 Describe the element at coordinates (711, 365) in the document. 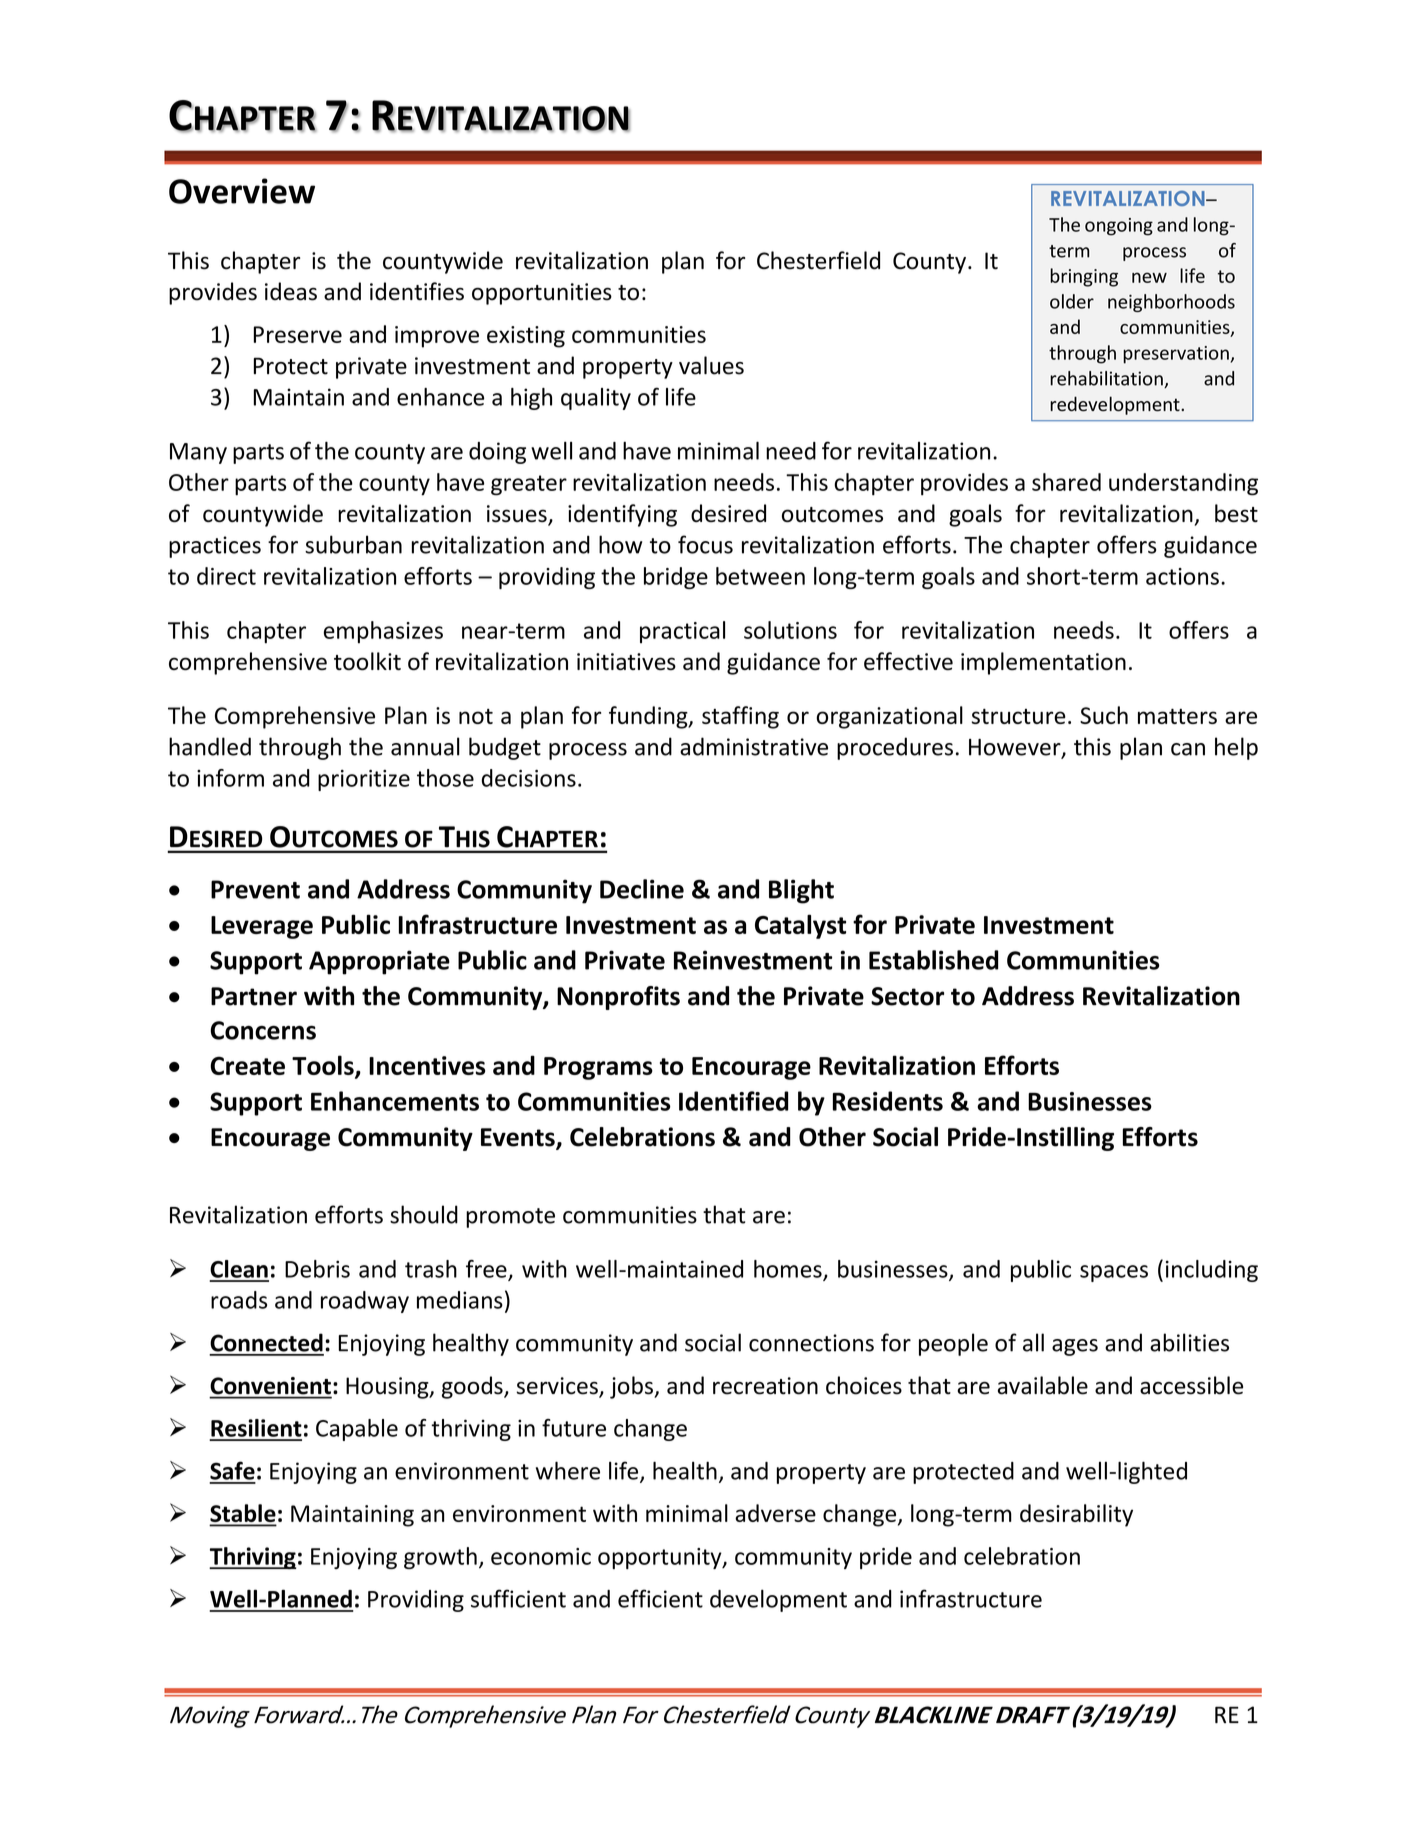

I see `values` at that location.
